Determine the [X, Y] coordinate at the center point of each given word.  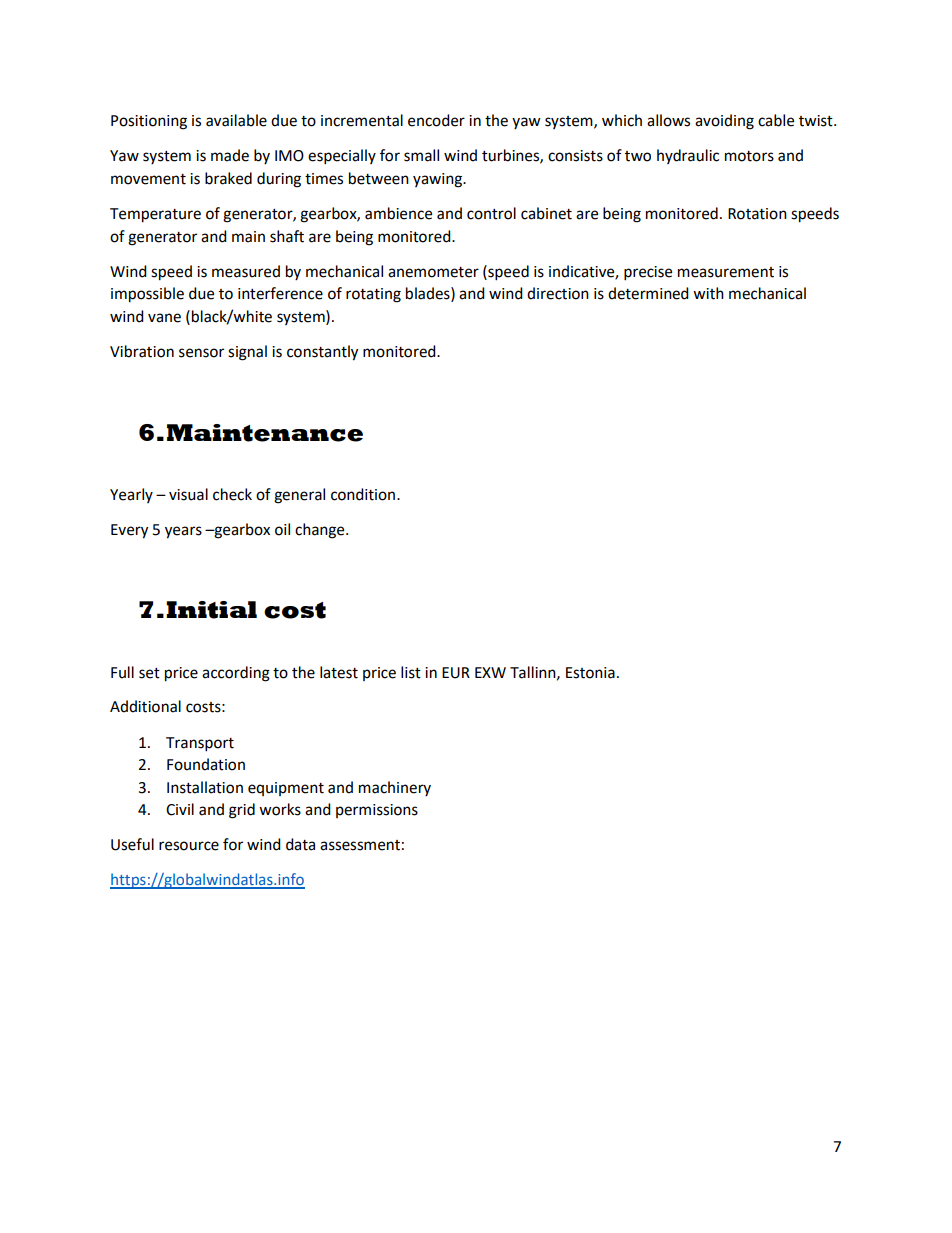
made [230, 155]
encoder [436, 120]
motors [749, 156]
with [708, 293]
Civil [180, 809]
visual [188, 494]
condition [364, 494]
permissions [377, 811]
